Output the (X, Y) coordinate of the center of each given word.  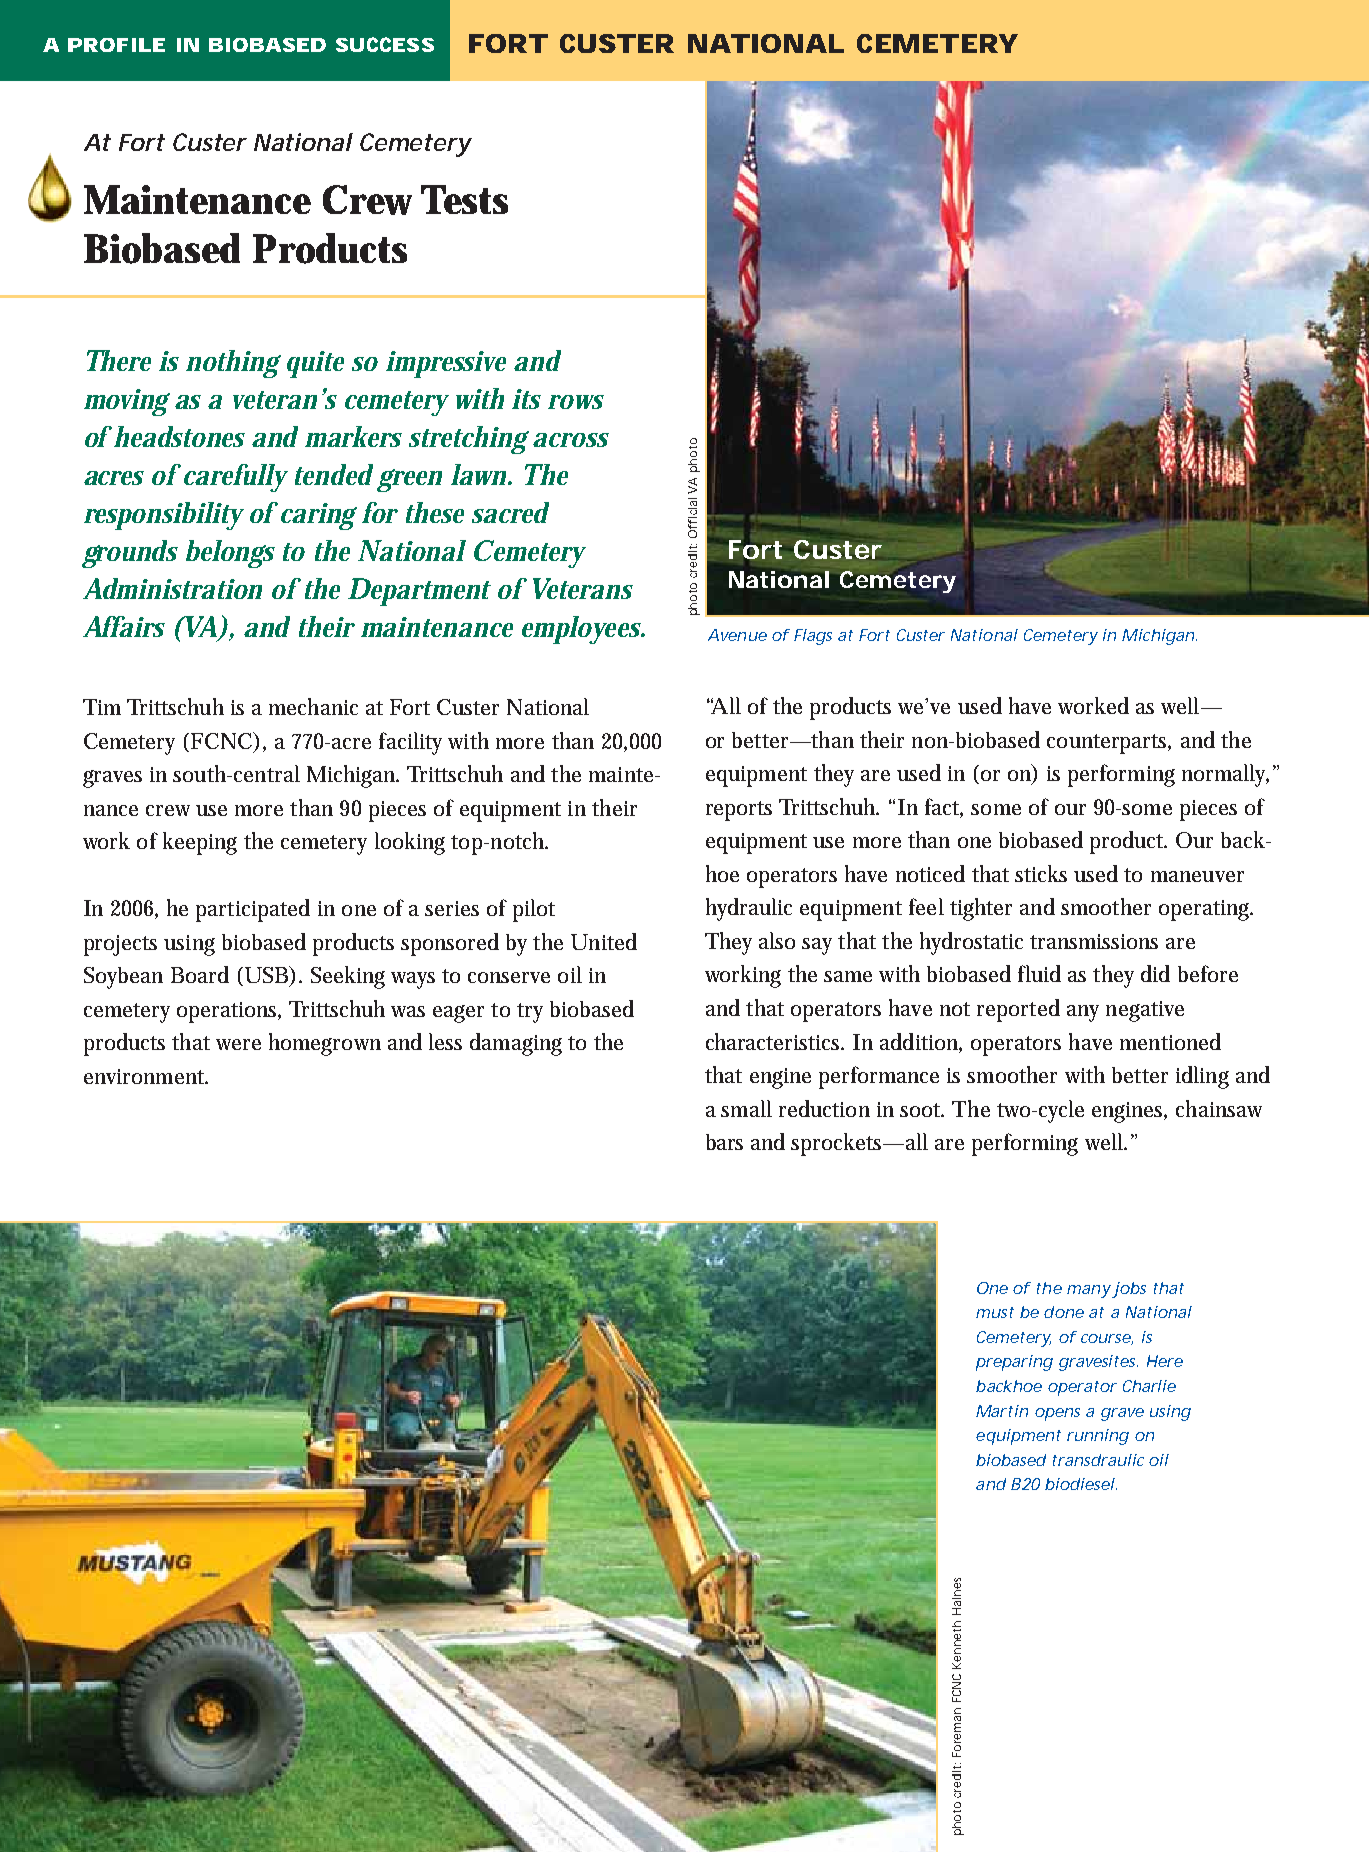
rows (576, 402)
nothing (233, 364)
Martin (1002, 1411)
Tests (464, 199)
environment (146, 1076)
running (1098, 1437)
